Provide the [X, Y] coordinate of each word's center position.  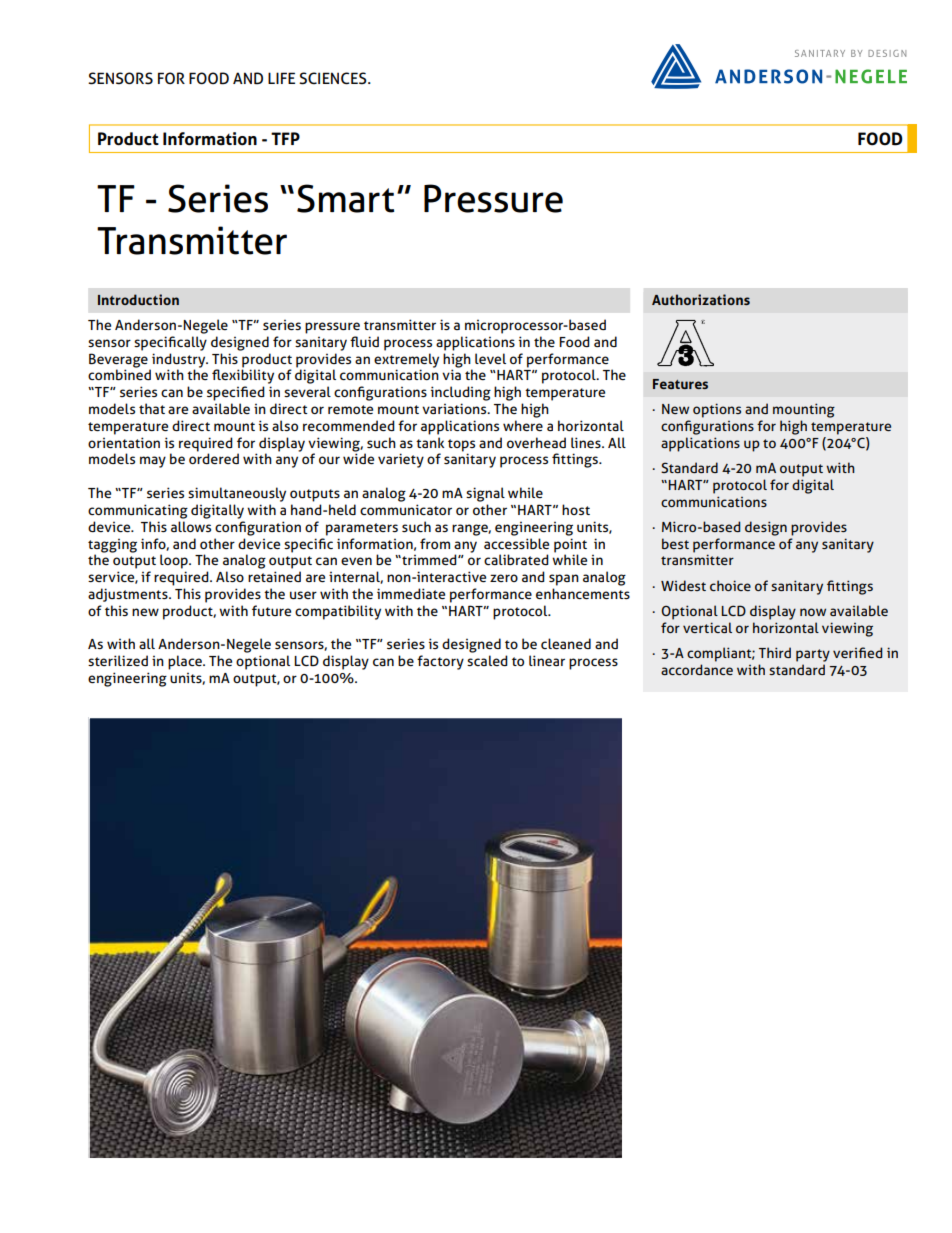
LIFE [281, 78]
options [717, 410]
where [523, 425]
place [186, 662]
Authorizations [701, 299]
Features [680, 384]
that [152, 408]
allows [191, 526]
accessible [516, 543]
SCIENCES [334, 78]
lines [587, 442]
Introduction [138, 299]
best [675, 543]
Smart [345, 198]
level [490, 358]
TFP [285, 138]
